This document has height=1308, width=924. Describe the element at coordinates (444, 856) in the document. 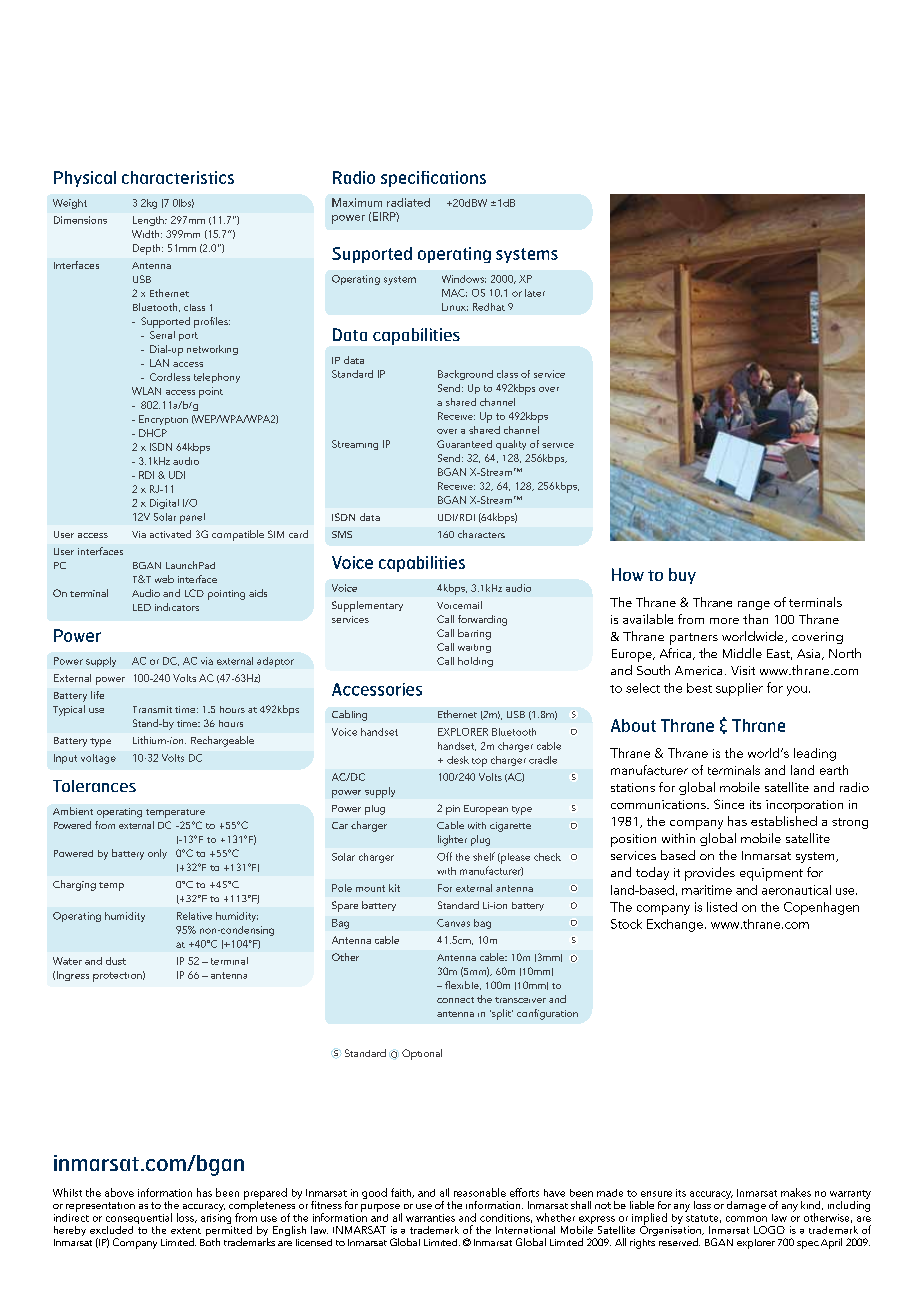

I see `Off` at that location.
